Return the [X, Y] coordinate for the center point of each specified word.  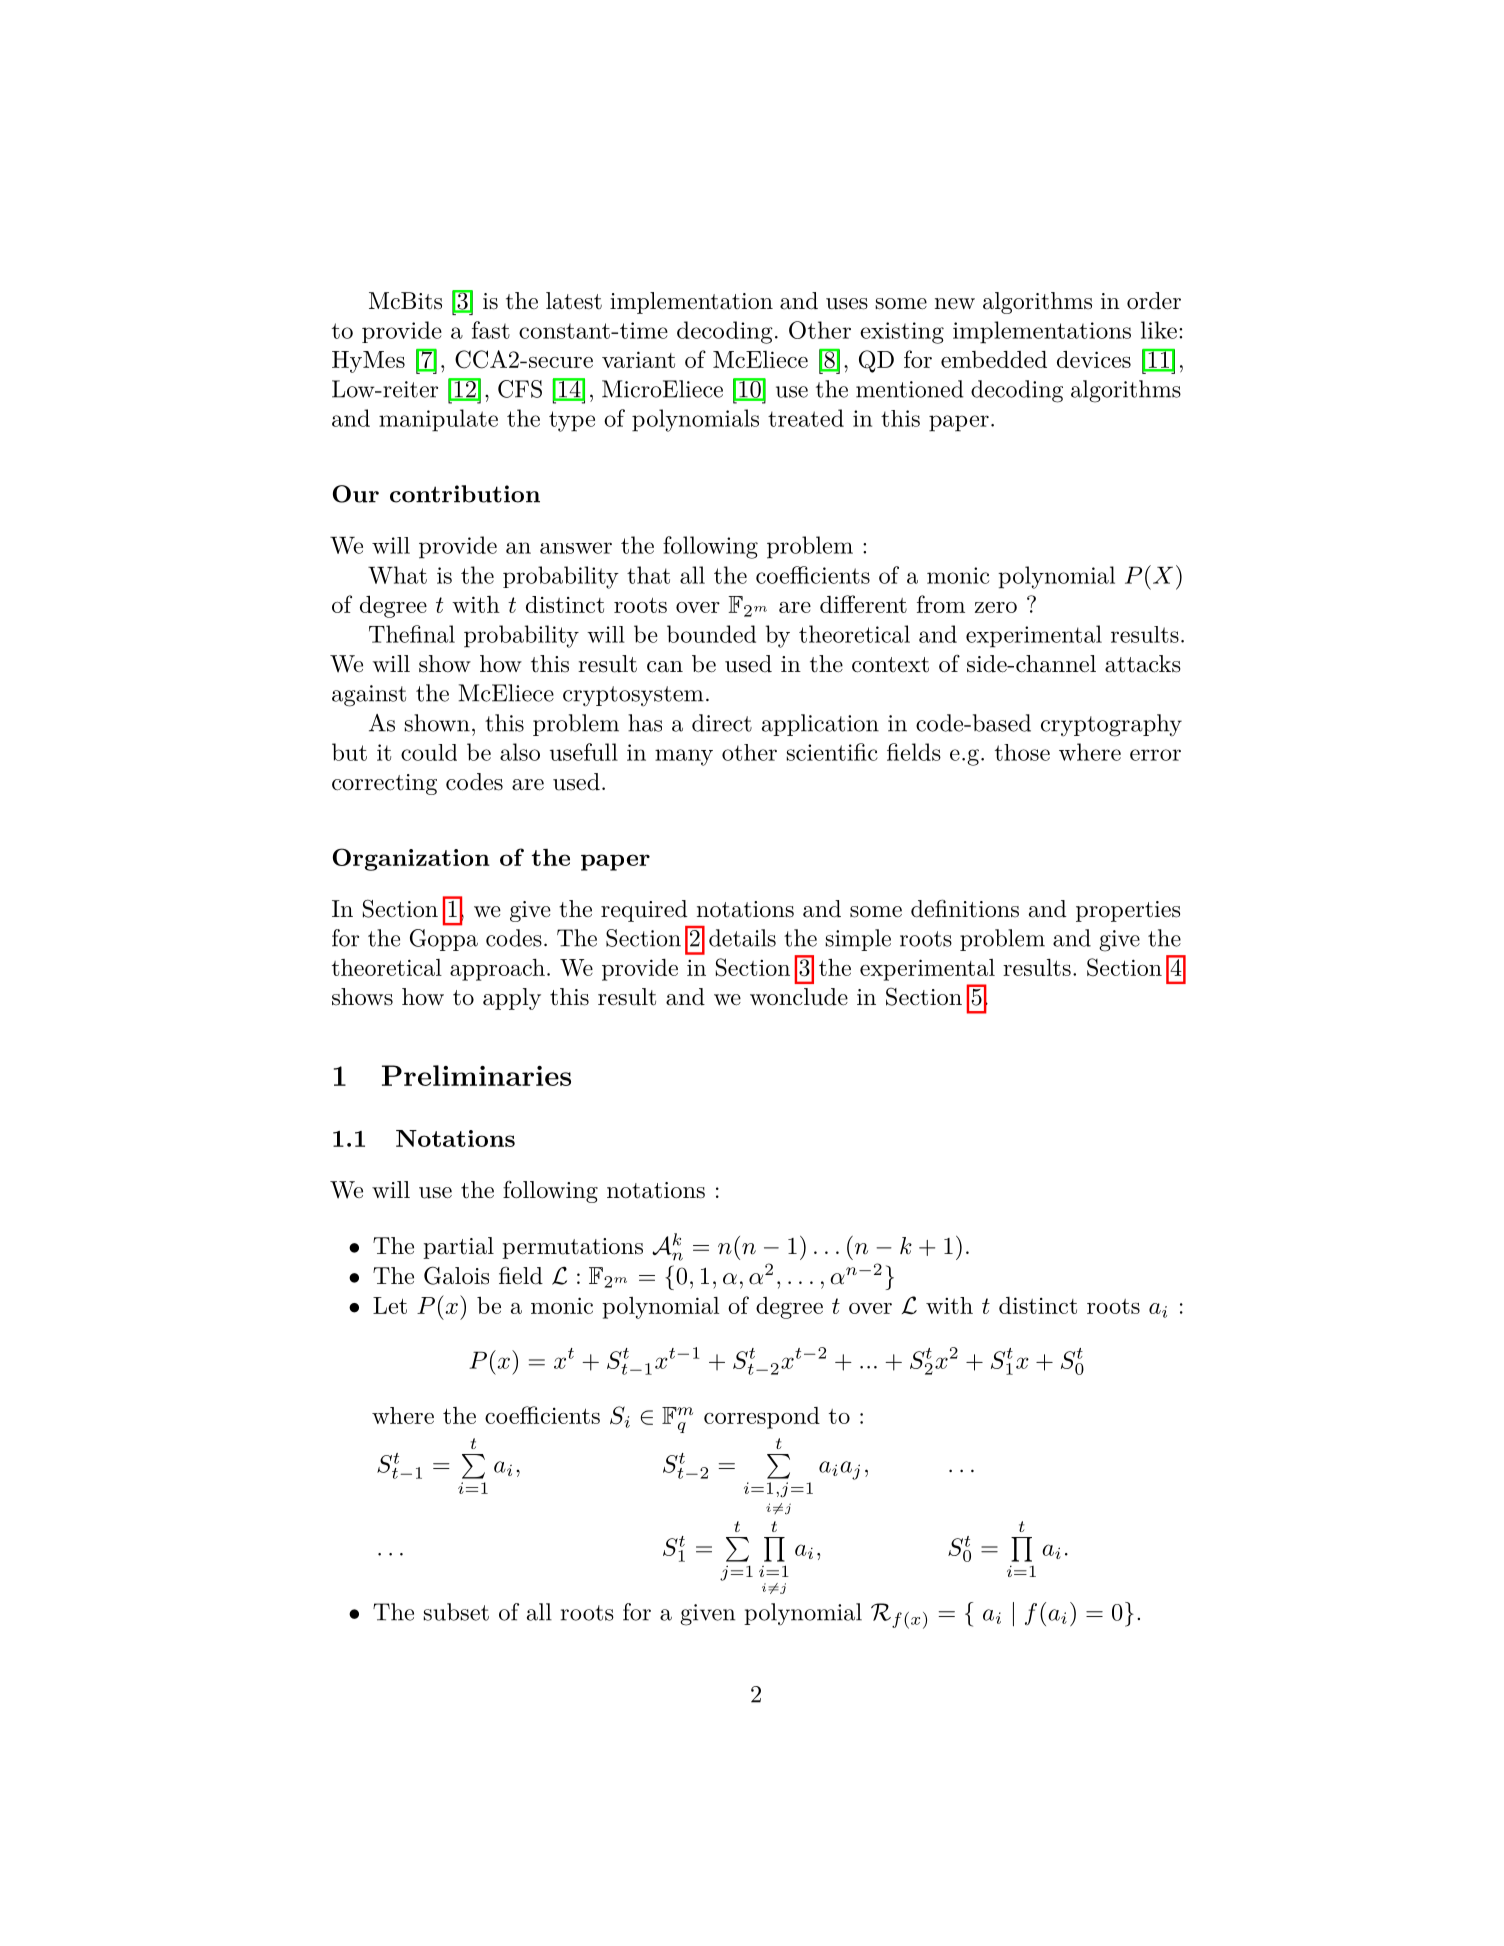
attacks [1143, 664]
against [369, 696]
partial [458, 1248]
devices [1094, 359]
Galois [456, 1275]
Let [390, 1305]
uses [847, 304]
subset [456, 1612]
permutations [572, 1248]
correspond [762, 1418]
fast [491, 330]
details [742, 938]
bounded [711, 634]
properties [1128, 911]
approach [497, 970]
